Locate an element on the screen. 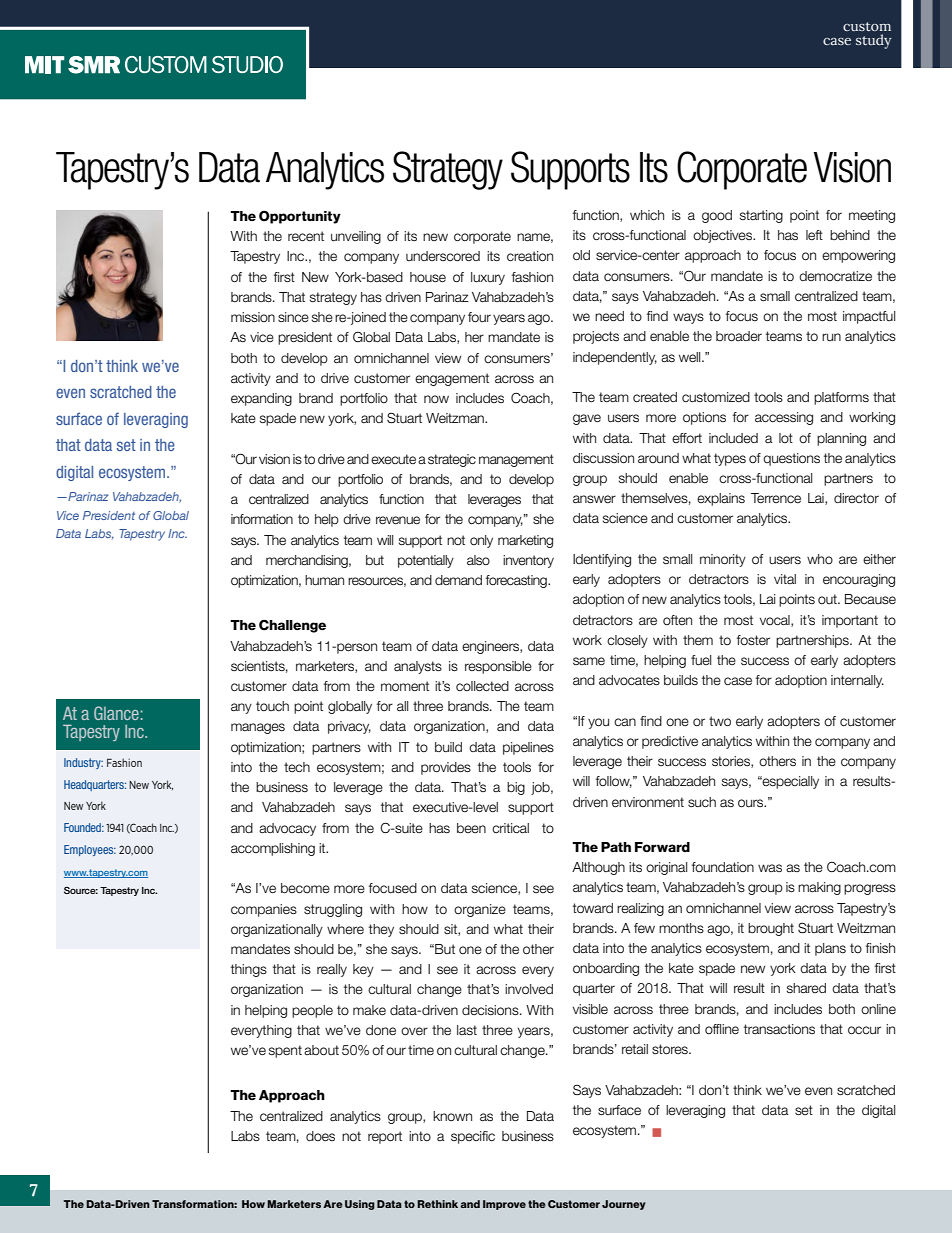  transactions is located at coordinates (779, 1029).
